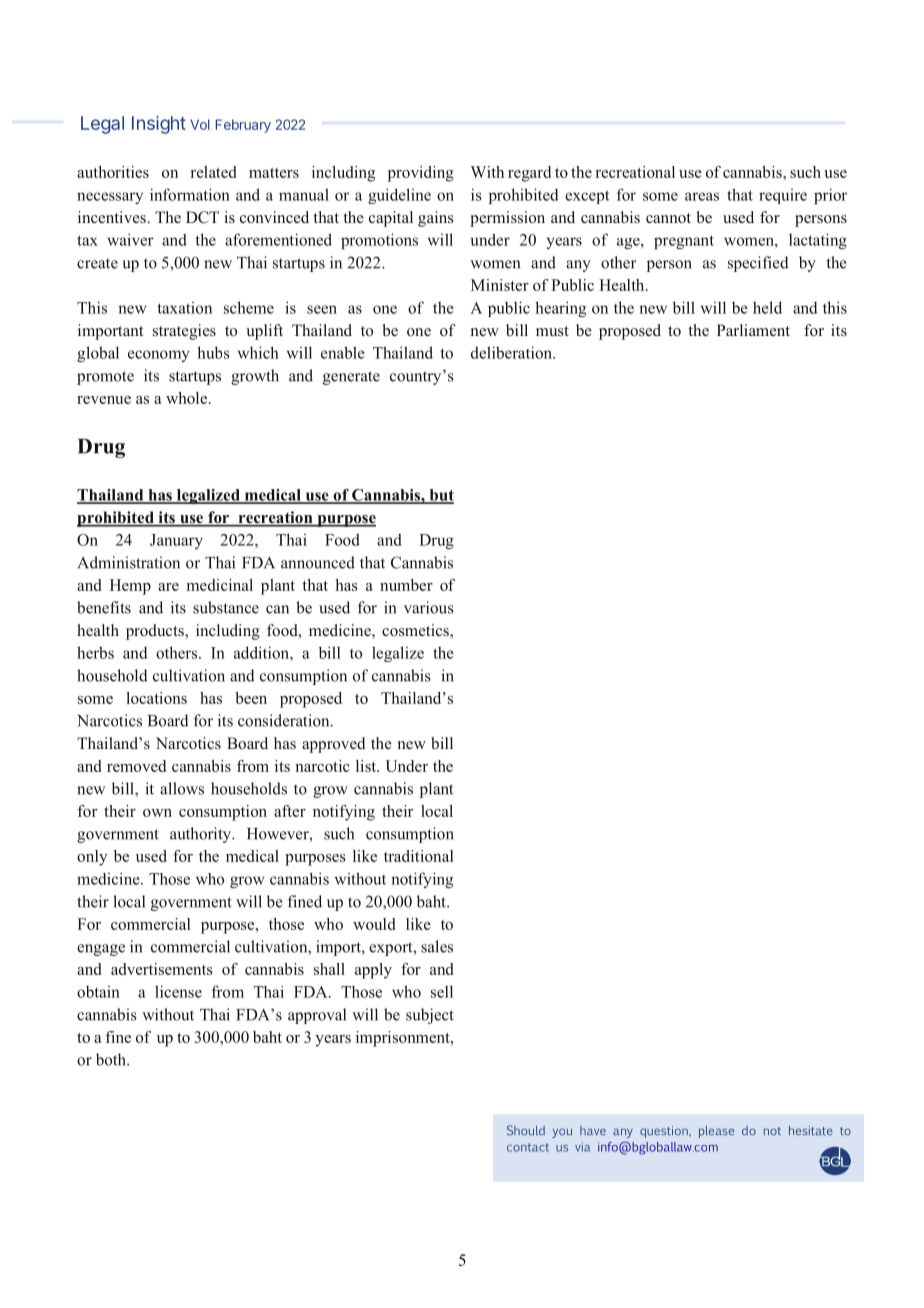  I want to click on products, so click(156, 632).
